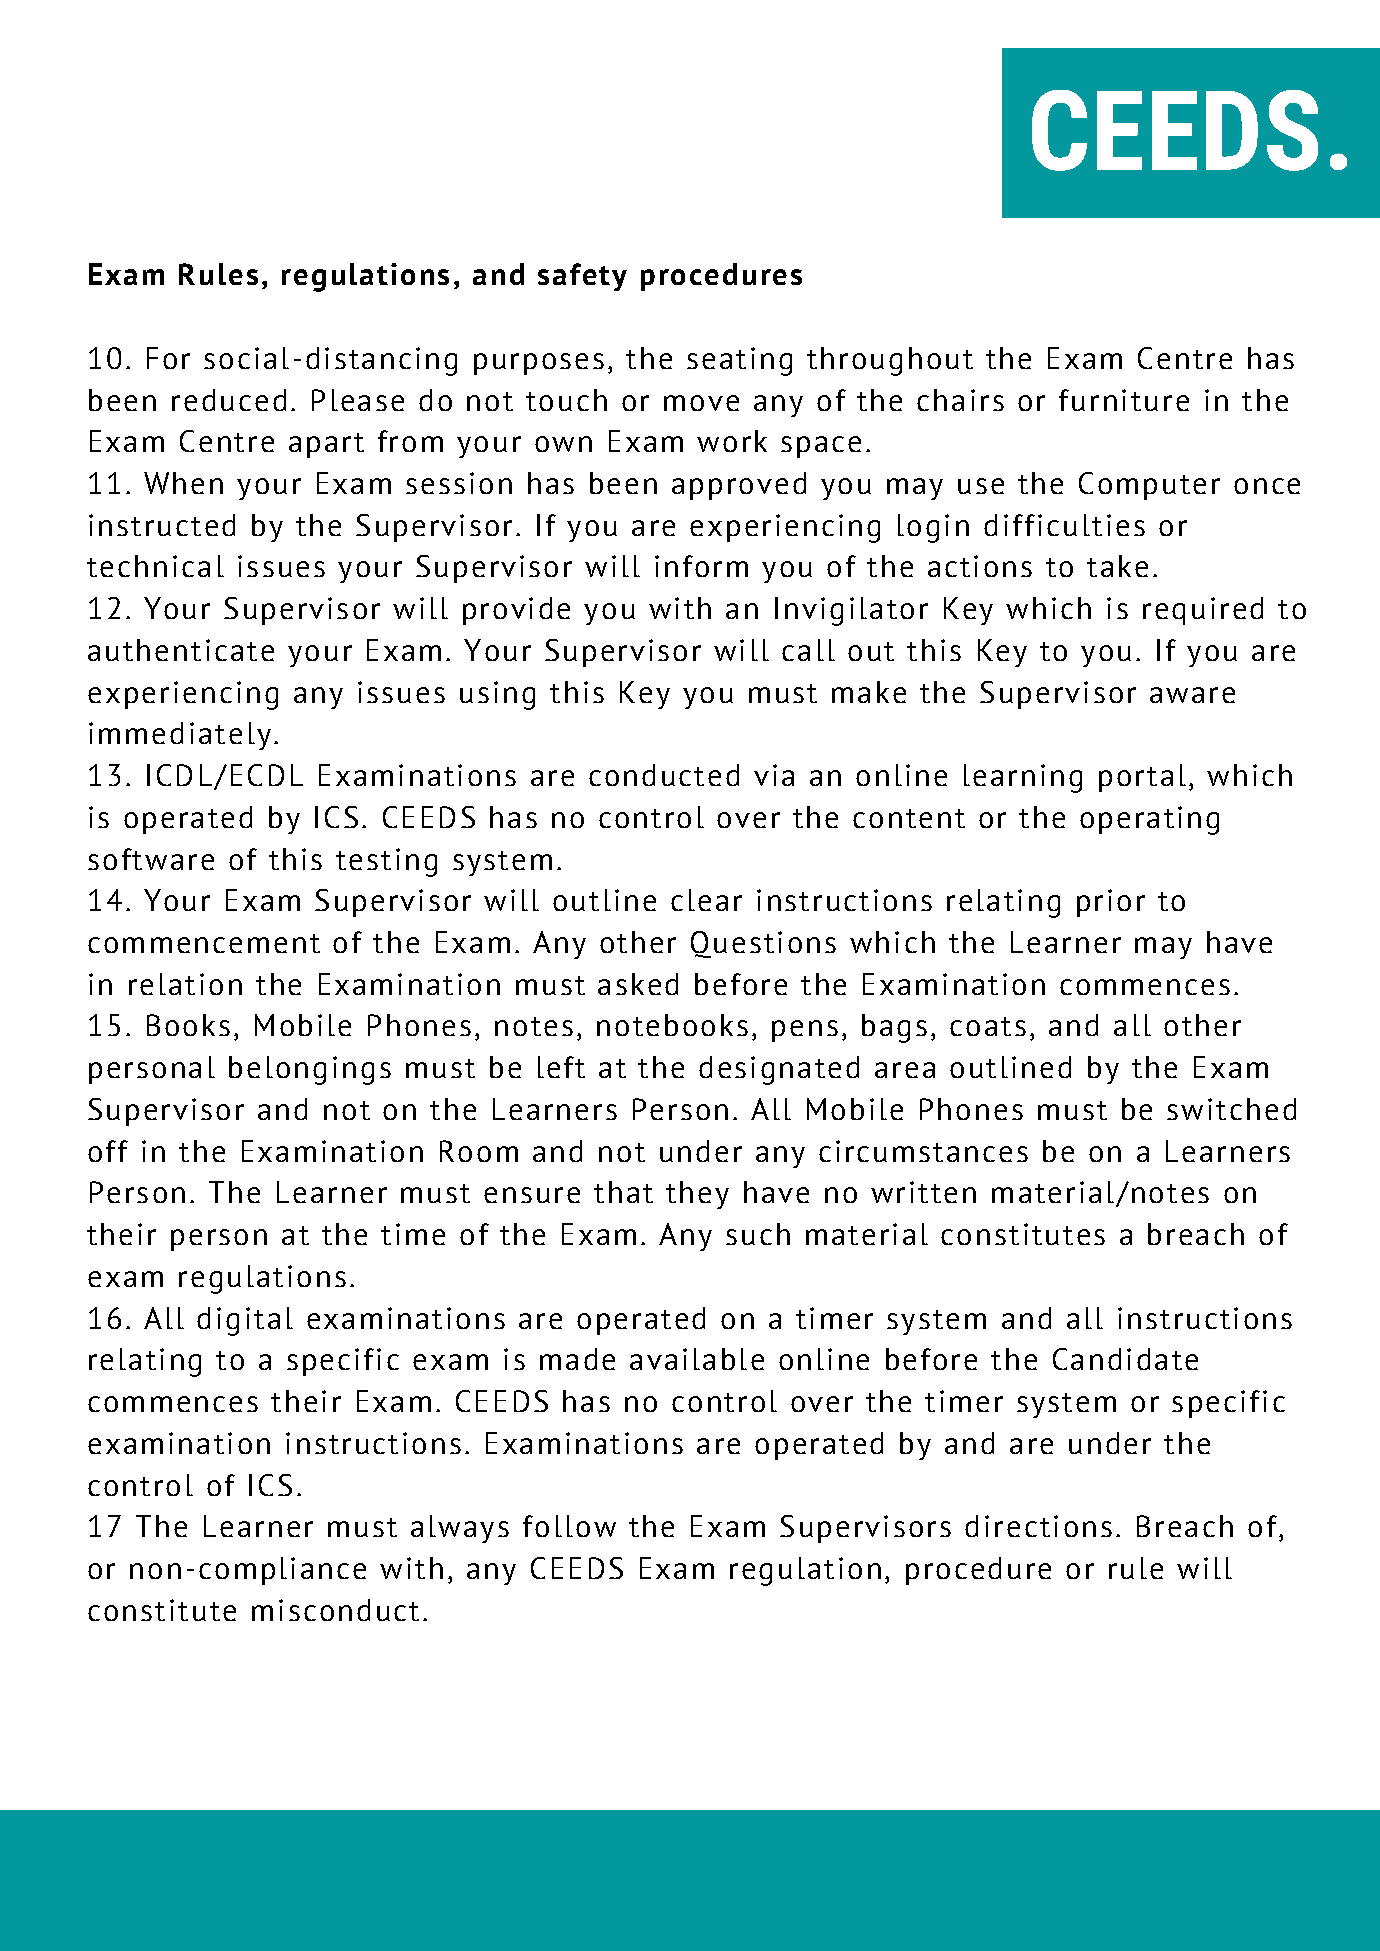  Describe the element at coordinates (335, 1610) in the screenshot. I see `misconduct` at that location.
